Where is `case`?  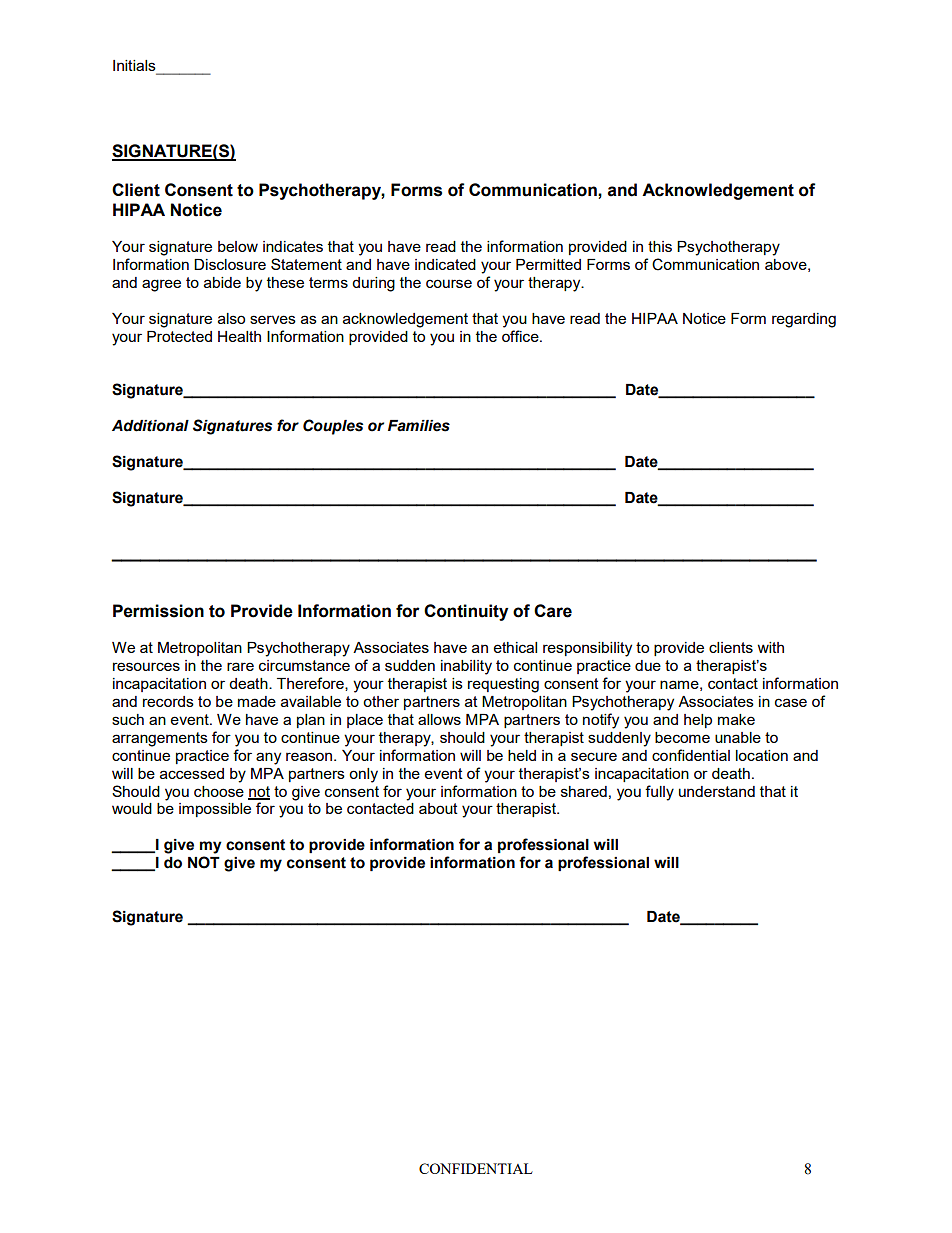 case is located at coordinates (791, 702).
